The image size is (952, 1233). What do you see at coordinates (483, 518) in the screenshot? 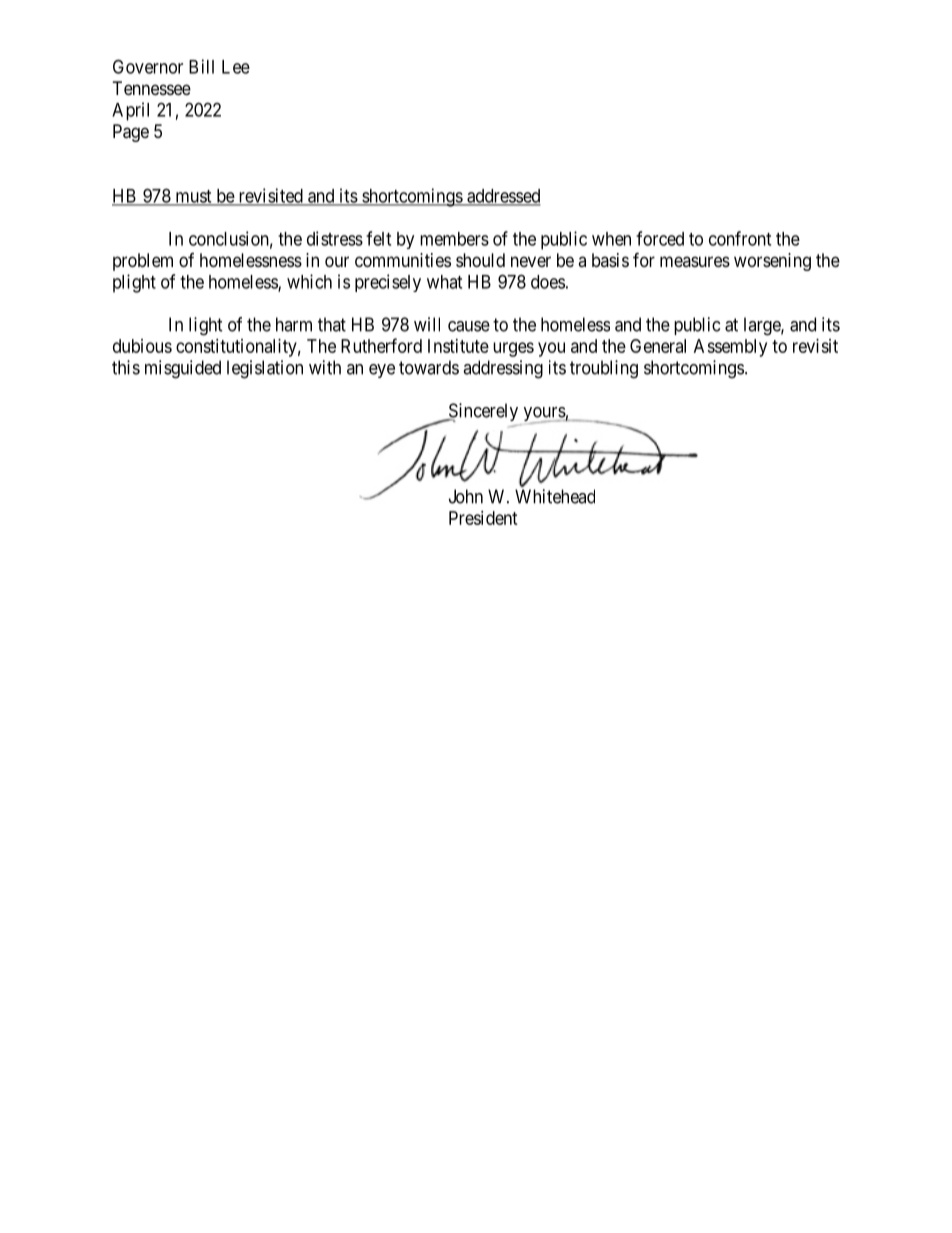
I see `President` at bounding box center [483, 518].
